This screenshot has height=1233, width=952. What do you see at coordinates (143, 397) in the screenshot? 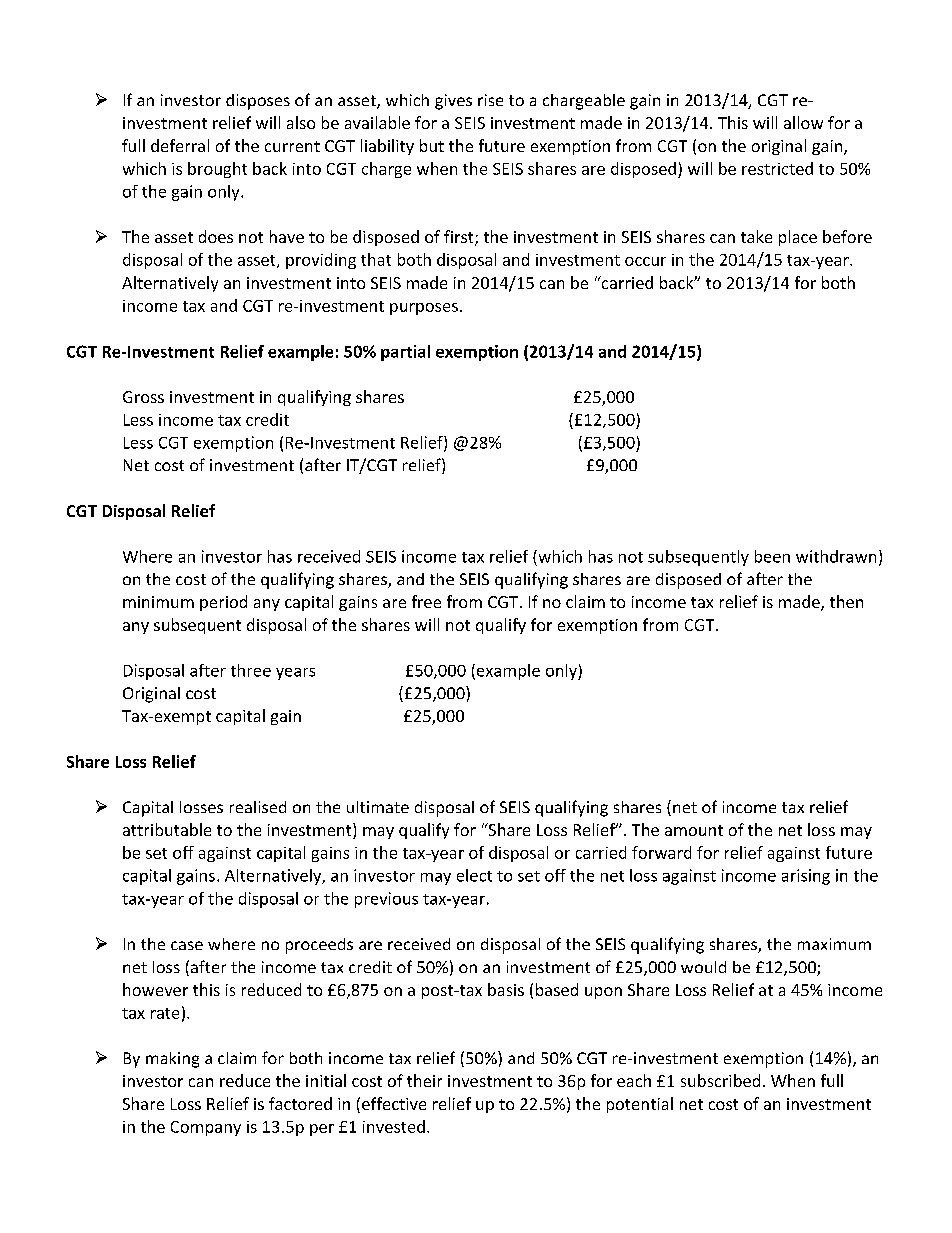
I see `Gross` at bounding box center [143, 397].
